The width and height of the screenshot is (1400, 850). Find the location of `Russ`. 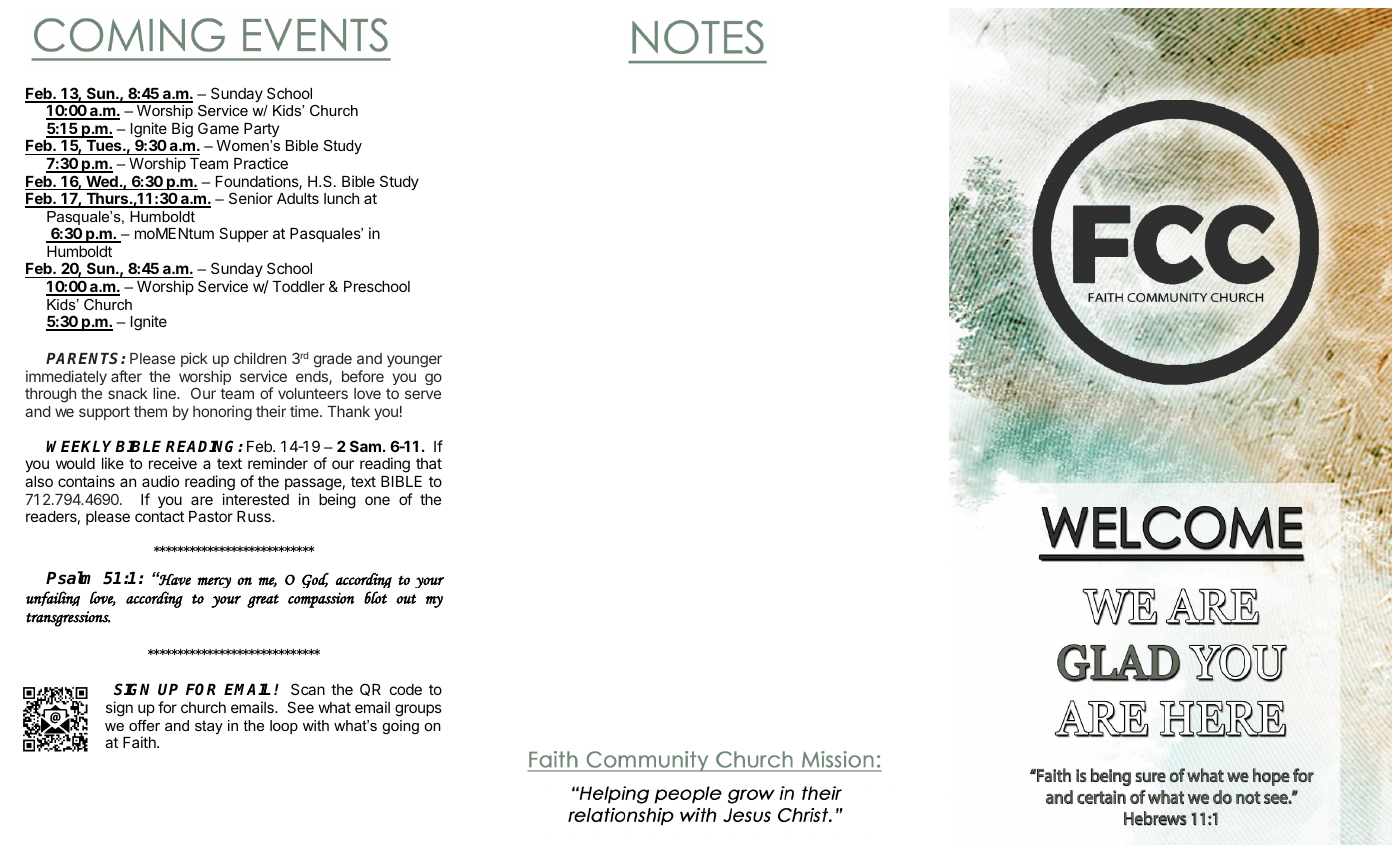

Russ is located at coordinates (255, 516).
